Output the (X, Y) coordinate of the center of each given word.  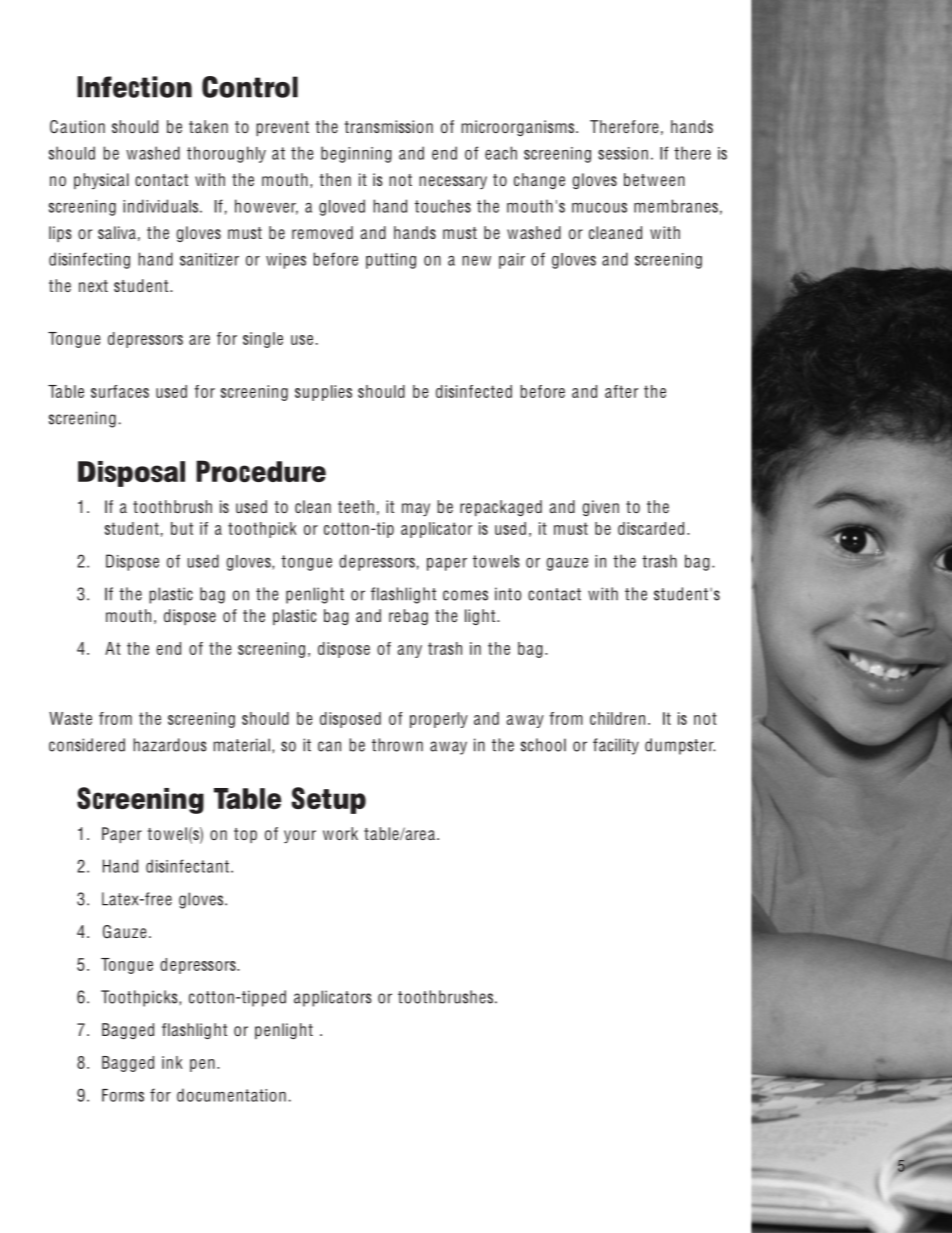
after (622, 391)
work (340, 833)
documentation (231, 1095)
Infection (134, 87)
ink (172, 1062)
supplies (323, 393)
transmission (389, 126)
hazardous (170, 745)
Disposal (131, 474)
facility (616, 746)
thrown (397, 745)
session (623, 153)
